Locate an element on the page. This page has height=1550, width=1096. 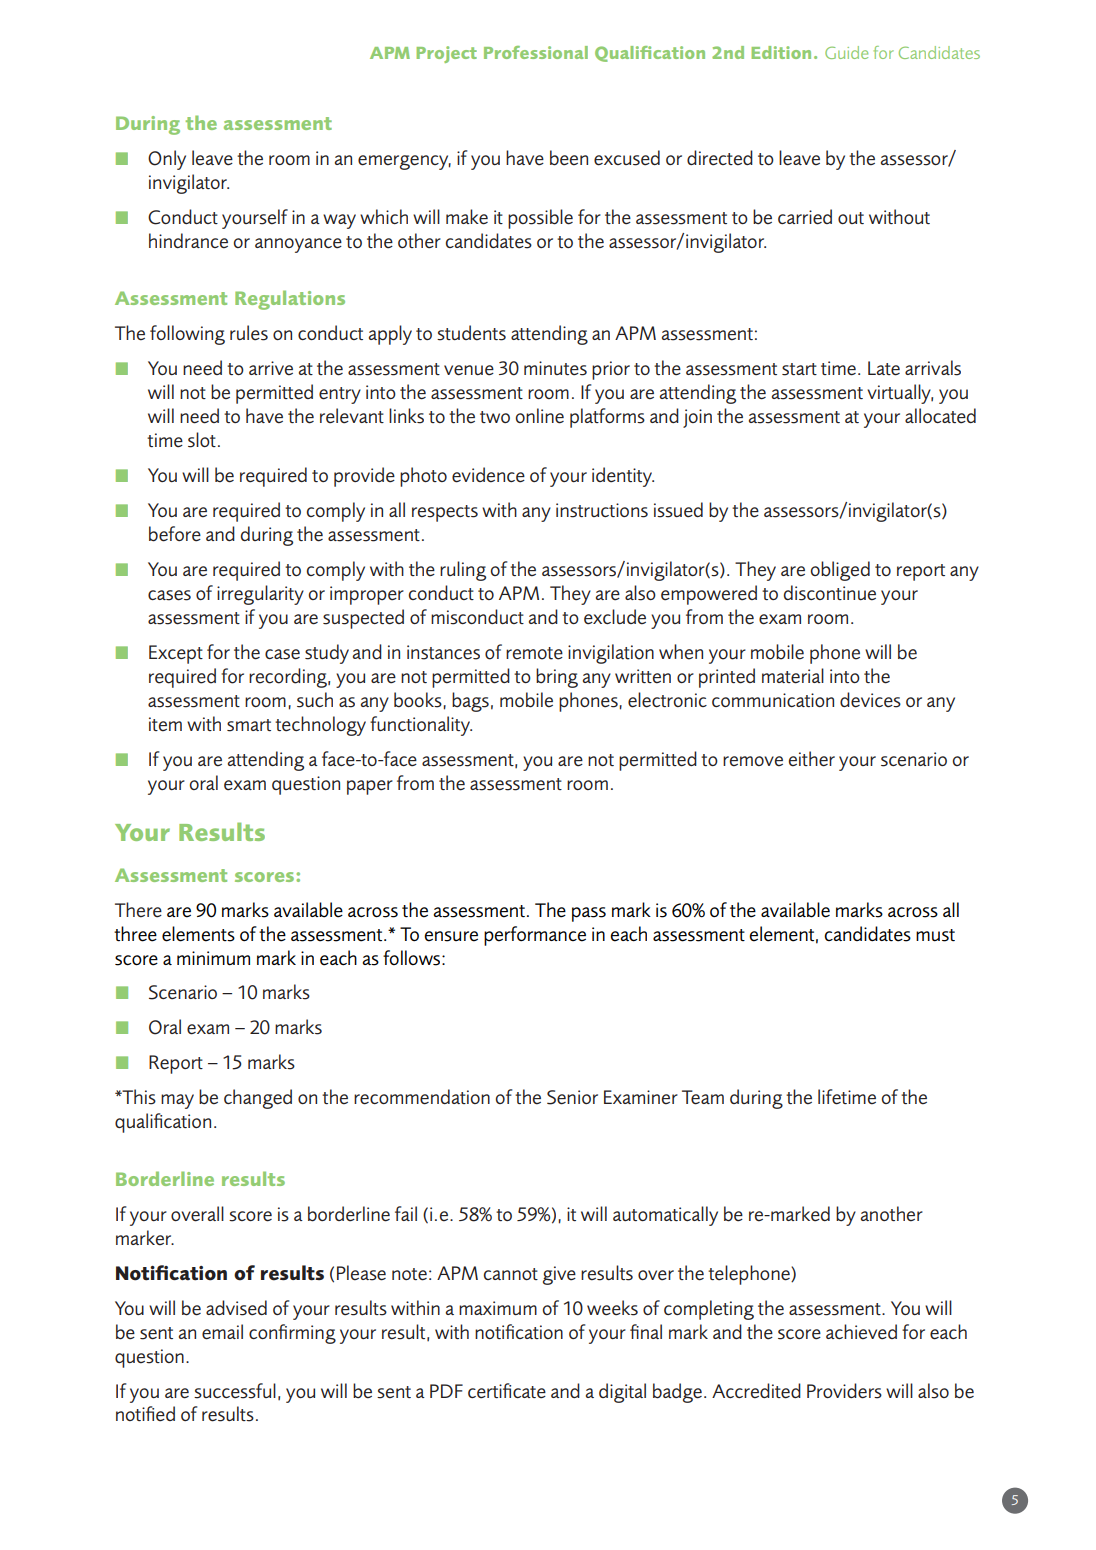
Only is located at coordinates (167, 160).
